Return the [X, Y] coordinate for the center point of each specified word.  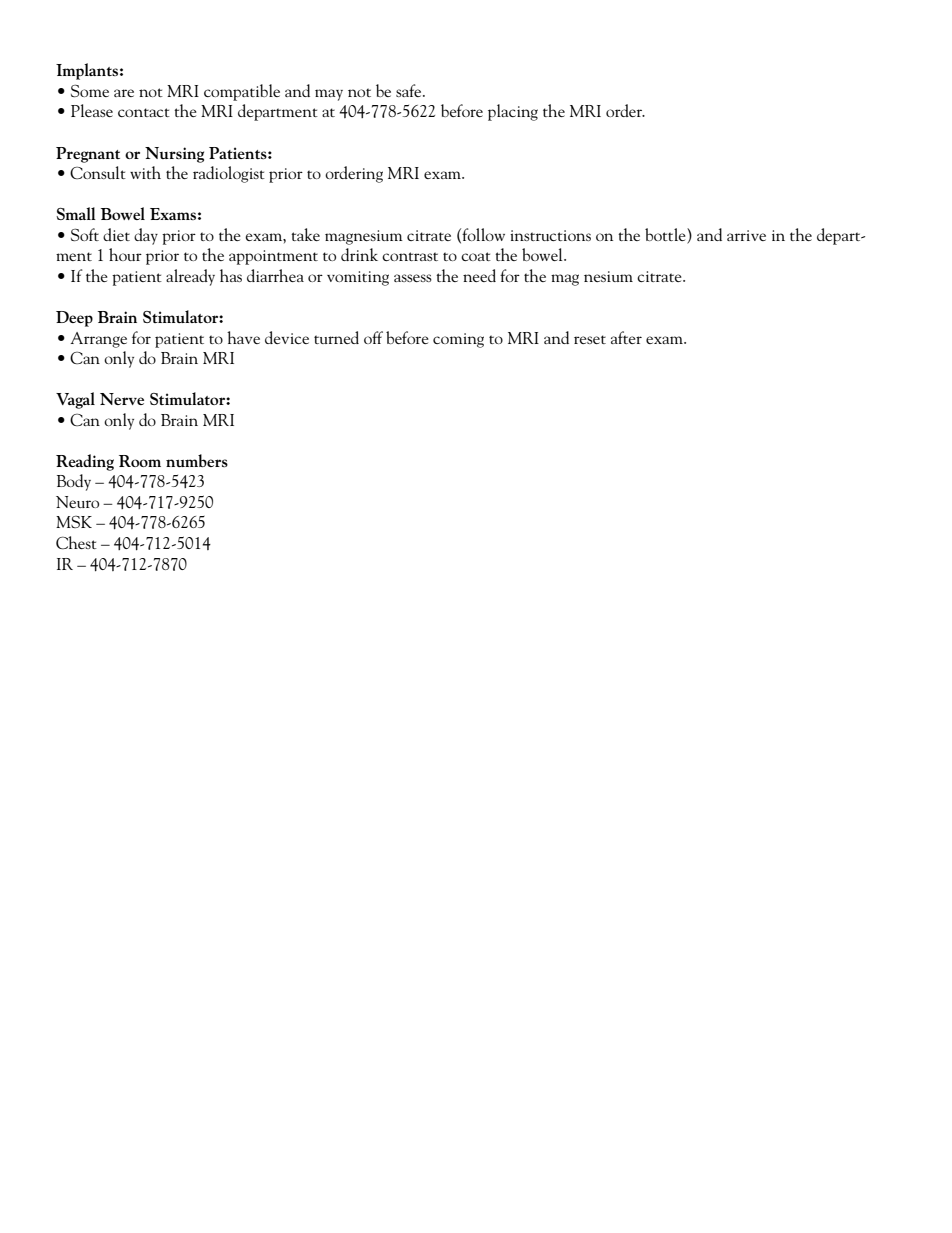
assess [413, 278]
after [626, 337]
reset [590, 339]
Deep [74, 319]
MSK [74, 522]
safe [410, 90]
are [124, 93]
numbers [197, 460]
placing [513, 112]
